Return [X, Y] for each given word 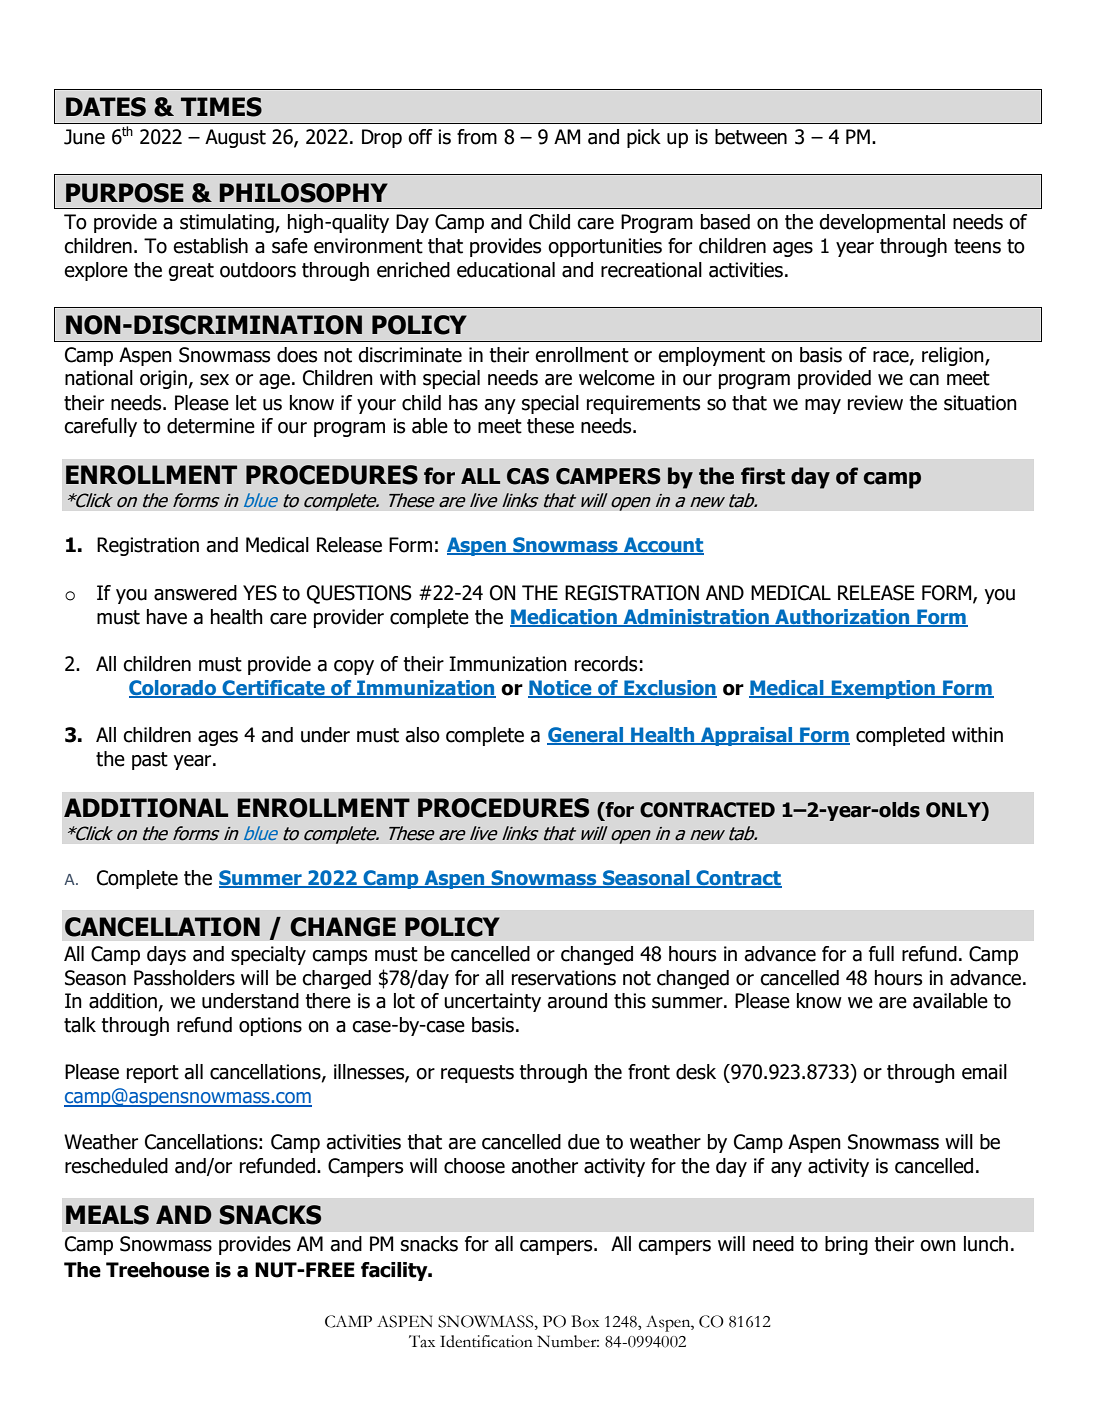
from [477, 137]
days [166, 955]
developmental [882, 223]
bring [846, 1245]
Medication [564, 617]
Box [585, 1321]
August [235, 138]
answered [195, 593]
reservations [564, 978]
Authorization [842, 617]
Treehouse [157, 1270]
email [984, 1072]
